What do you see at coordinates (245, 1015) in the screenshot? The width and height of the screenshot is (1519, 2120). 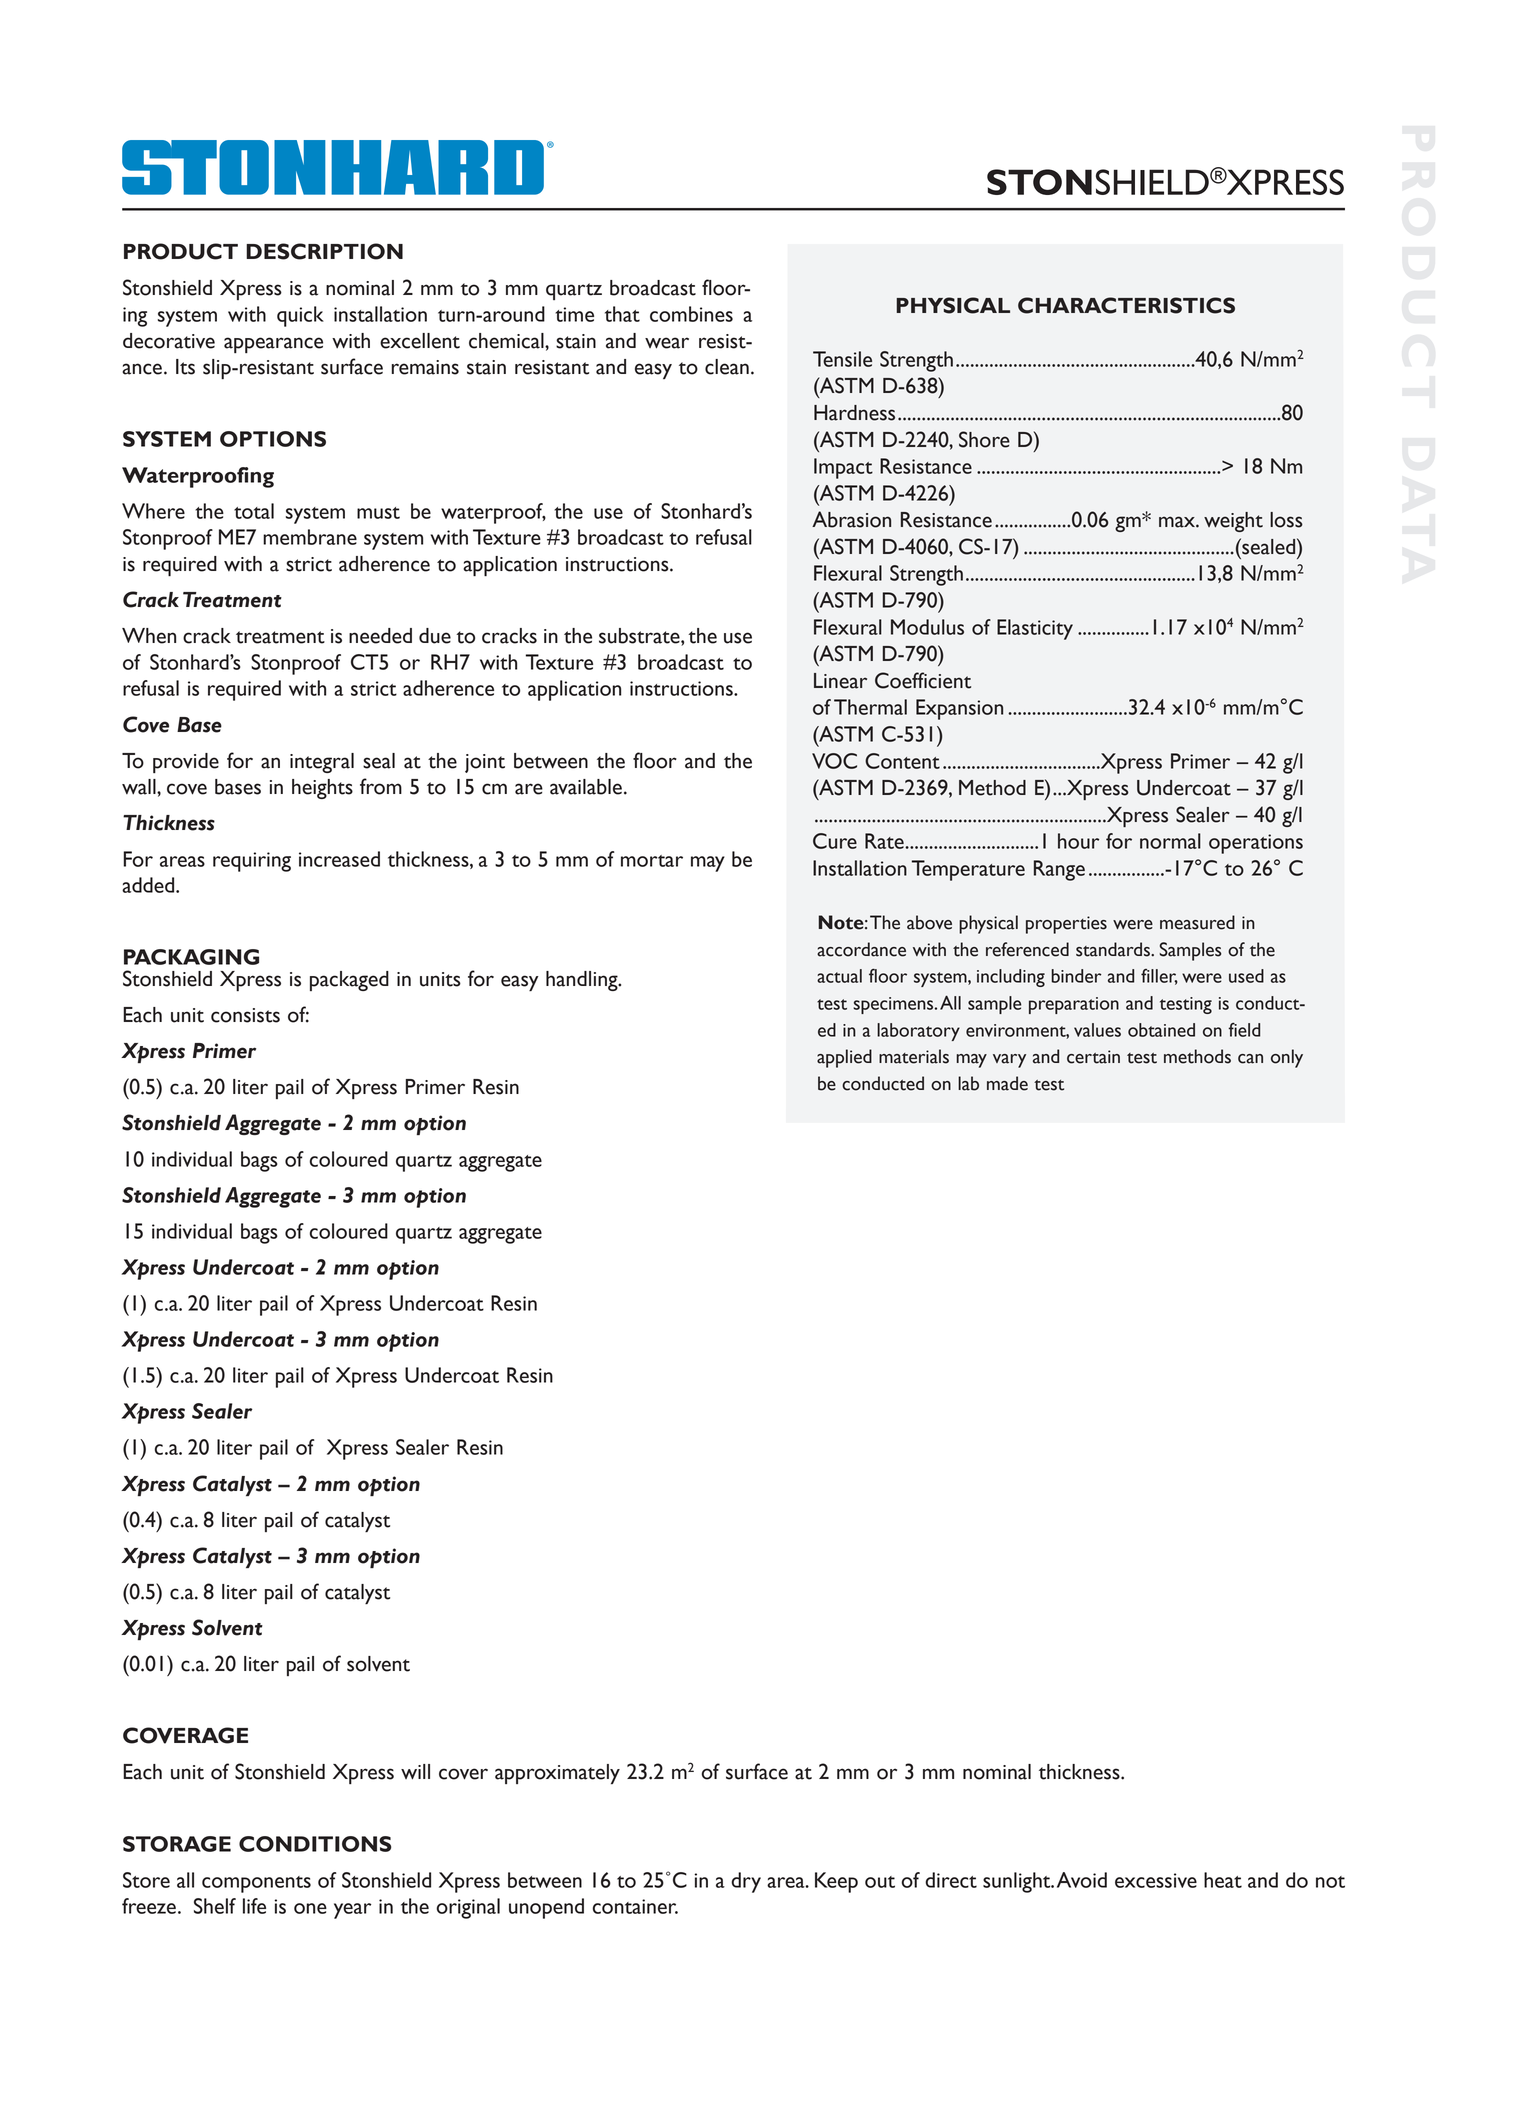 I see `consists` at bounding box center [245, 1015].
